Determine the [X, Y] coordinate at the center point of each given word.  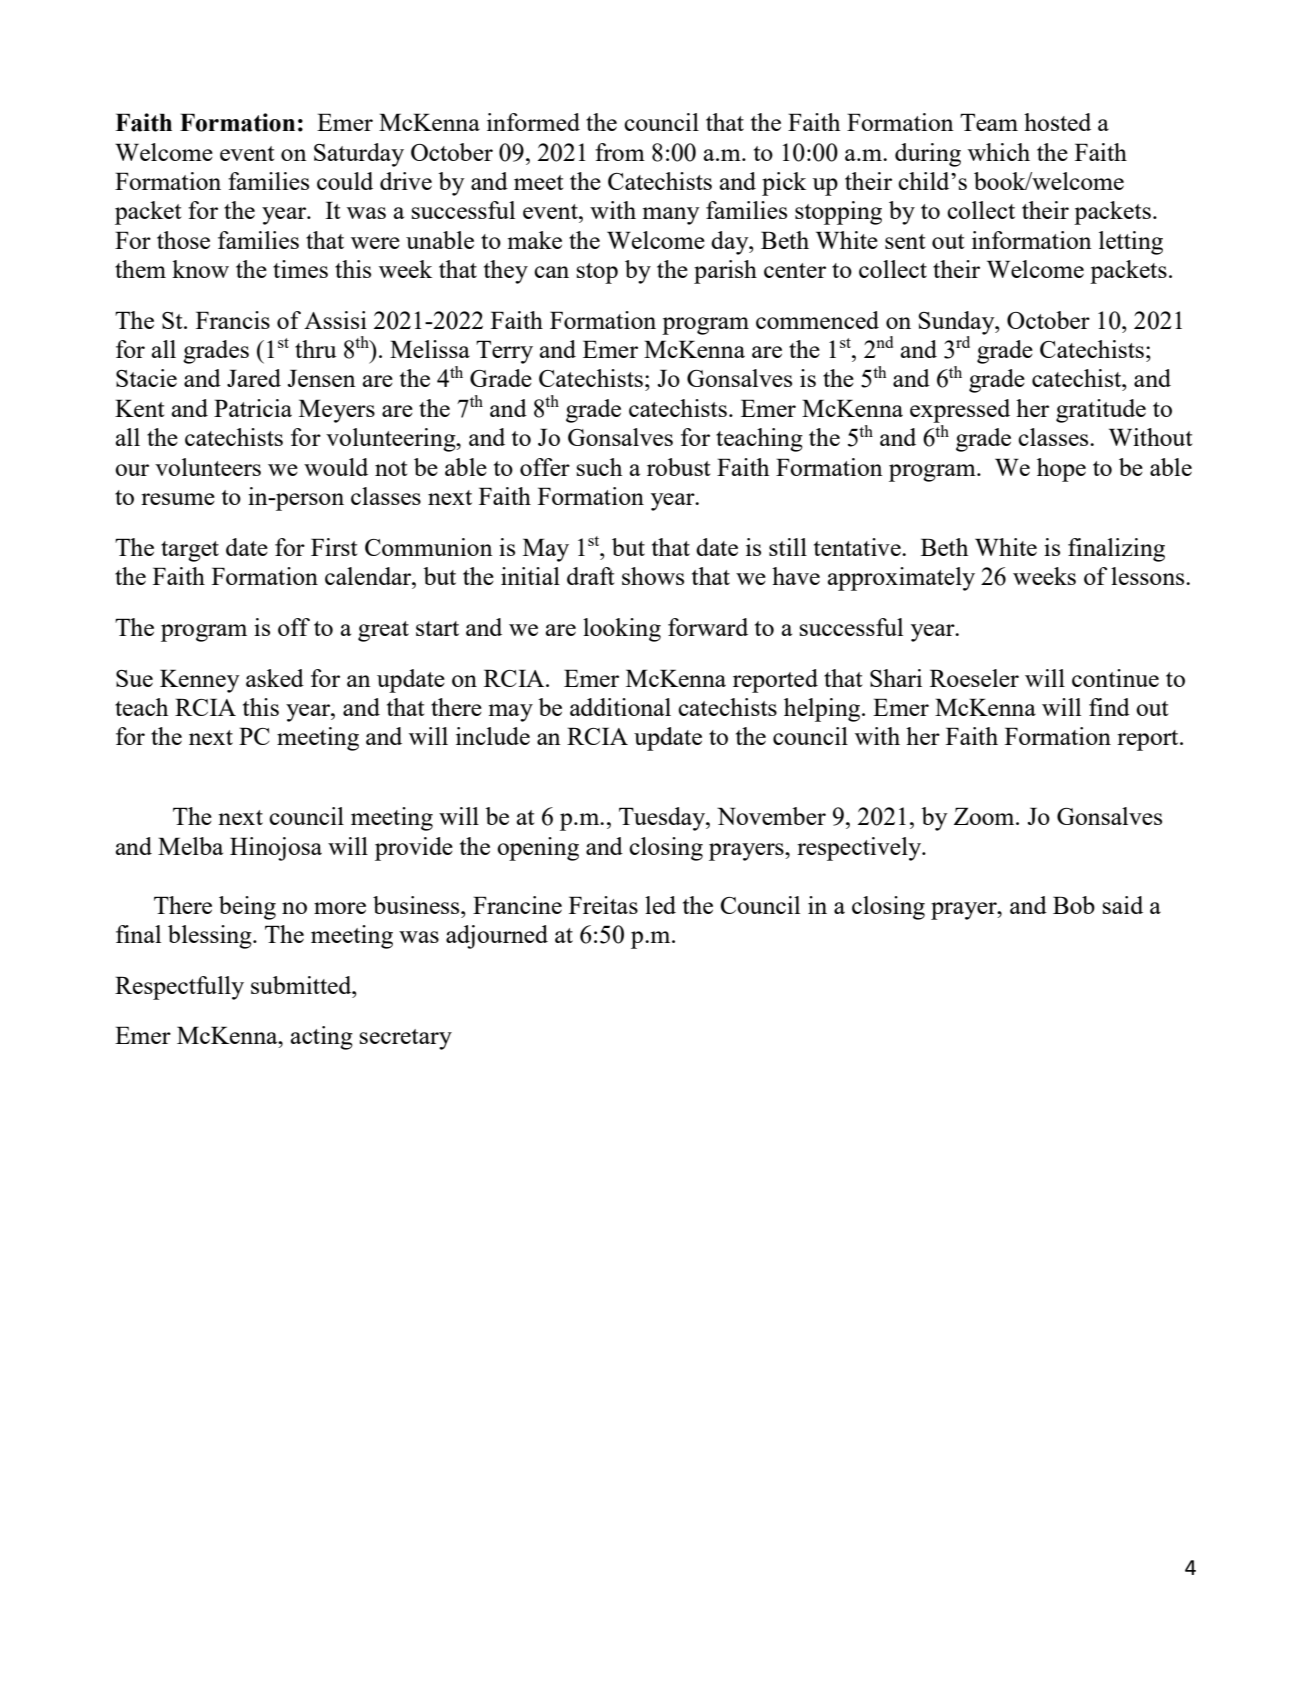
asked [275, 678]
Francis [233, 320]
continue [1115, 678]
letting [1131, 243]
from [620, 152]
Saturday [359, 155]
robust [678, 467]
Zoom [985, 816]
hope [1061, 470]
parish [725, 272]
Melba [190, 846]
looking [622, 630]
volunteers [208, 467]
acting [322, 1038]
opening [538, 849]
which [999, 152]
